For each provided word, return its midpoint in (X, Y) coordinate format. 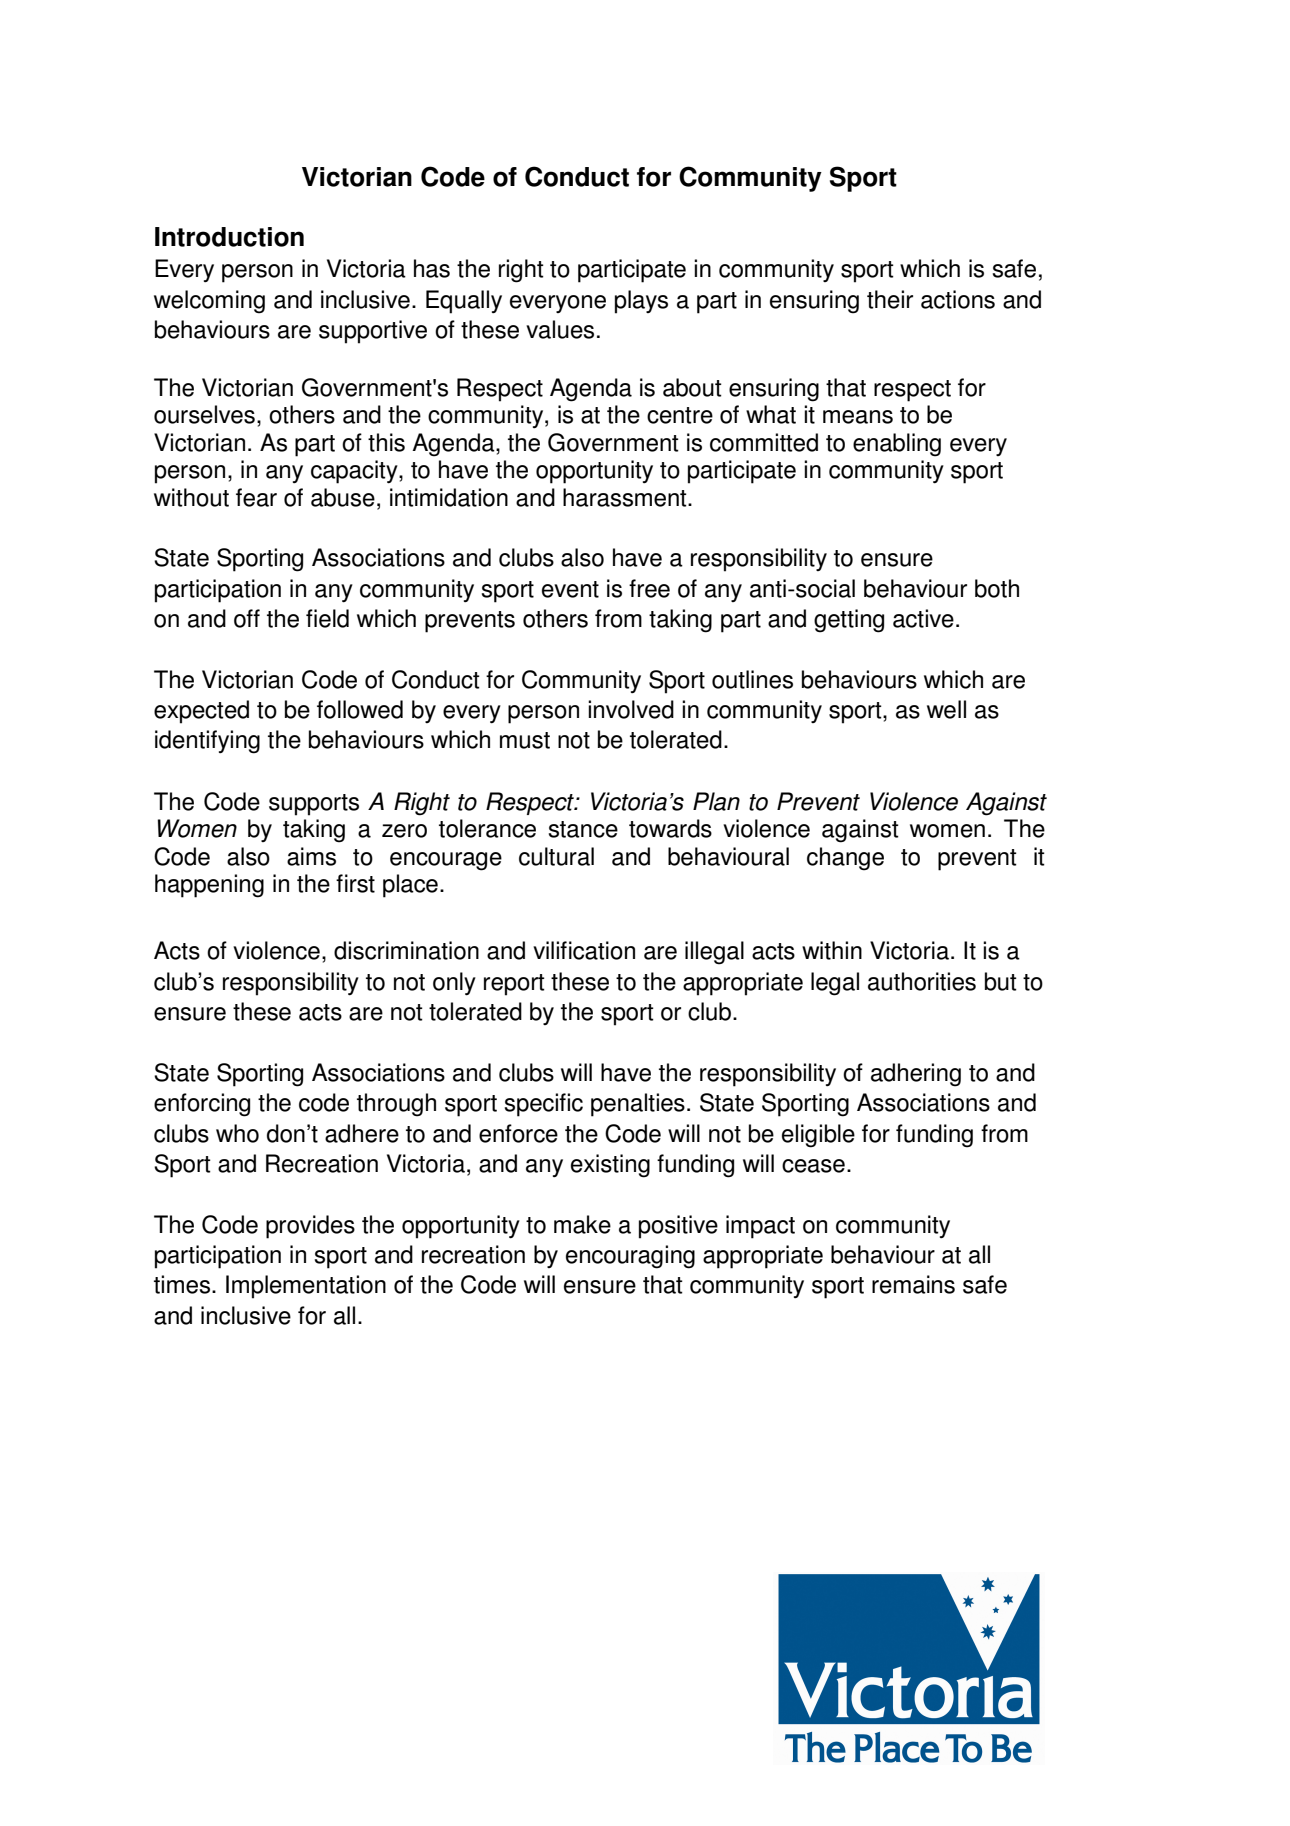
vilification (584, 950)
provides (310, 1227)
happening (209, 886)
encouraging (630, 1257)
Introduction (229, 237)
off (247, 618)
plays (641, 302)
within (832, 950)
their (890, 299)
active (923, 618)
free (649, 588)
